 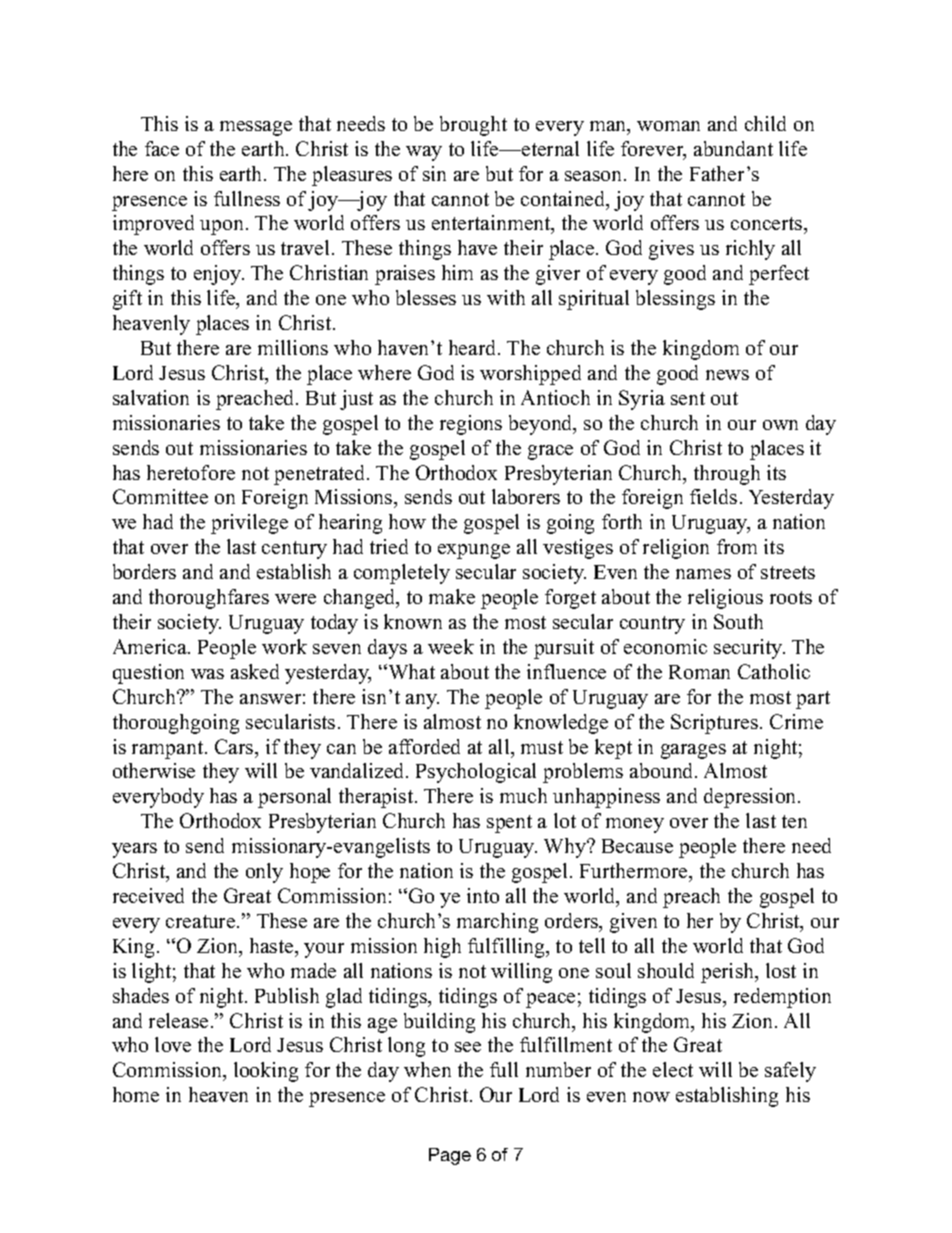 I want to click on Psychological, so click(x=476, y=773).
